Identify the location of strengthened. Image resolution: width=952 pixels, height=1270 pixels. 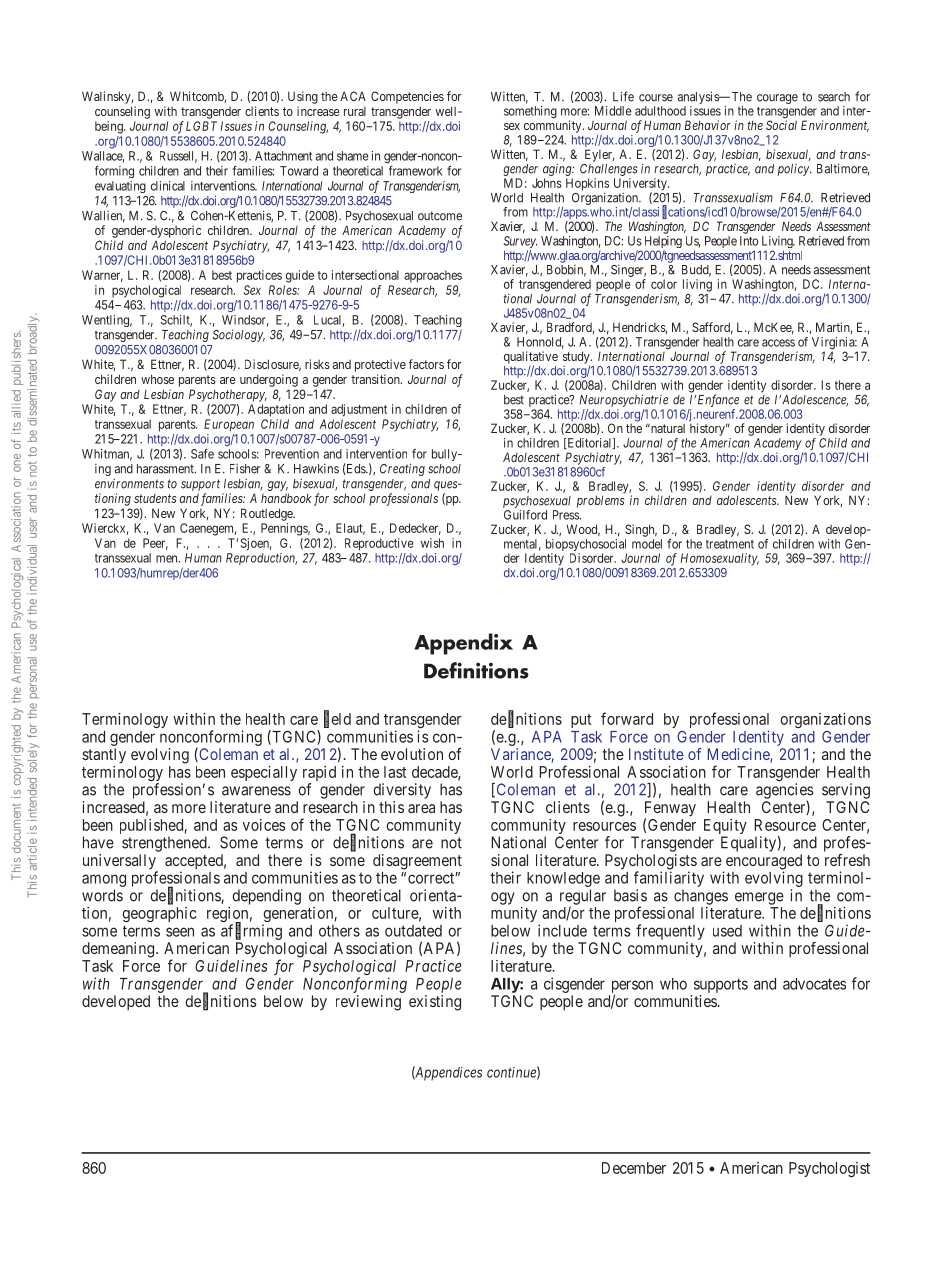
(165, 844).
